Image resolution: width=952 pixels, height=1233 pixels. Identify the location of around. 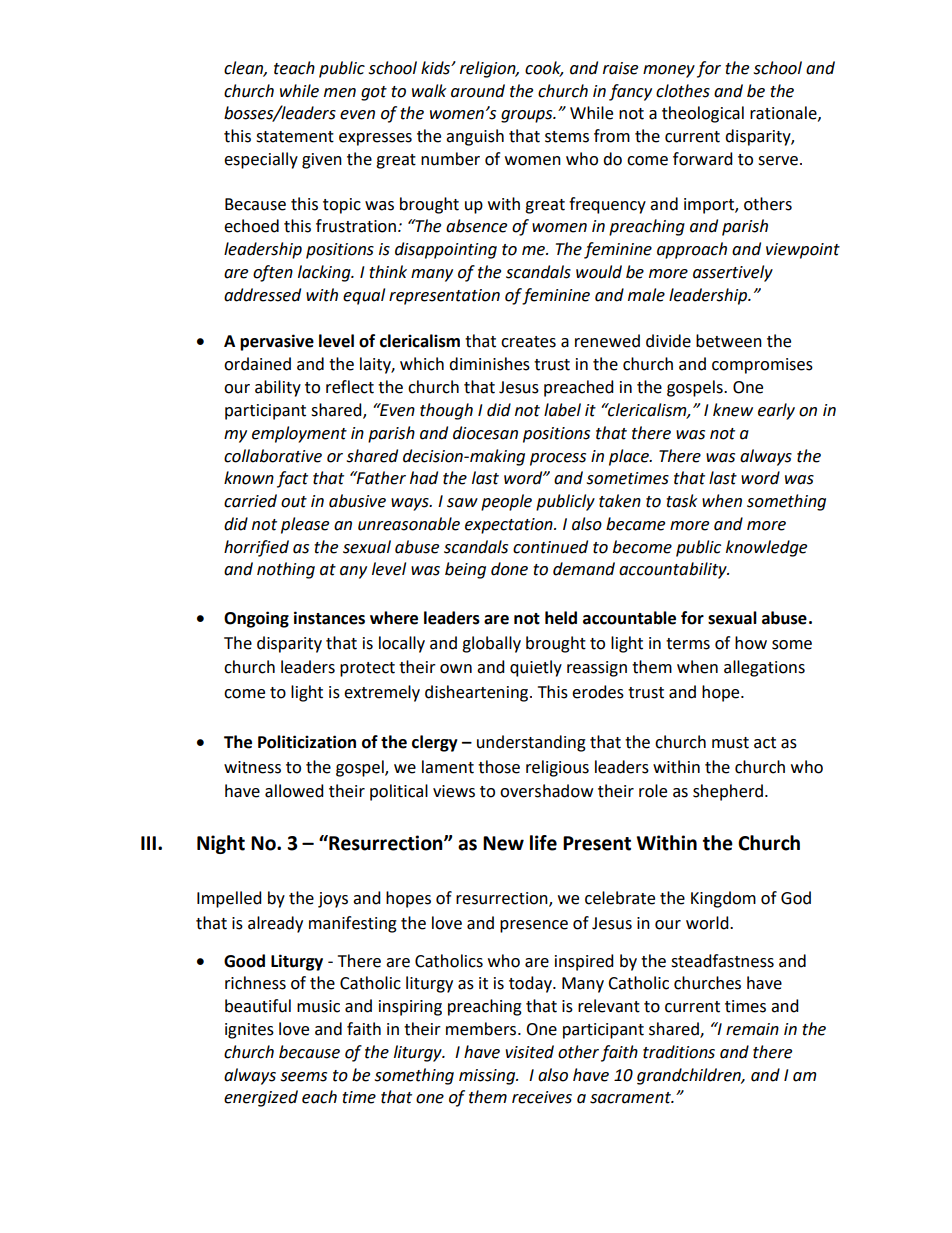
(478, 91).
